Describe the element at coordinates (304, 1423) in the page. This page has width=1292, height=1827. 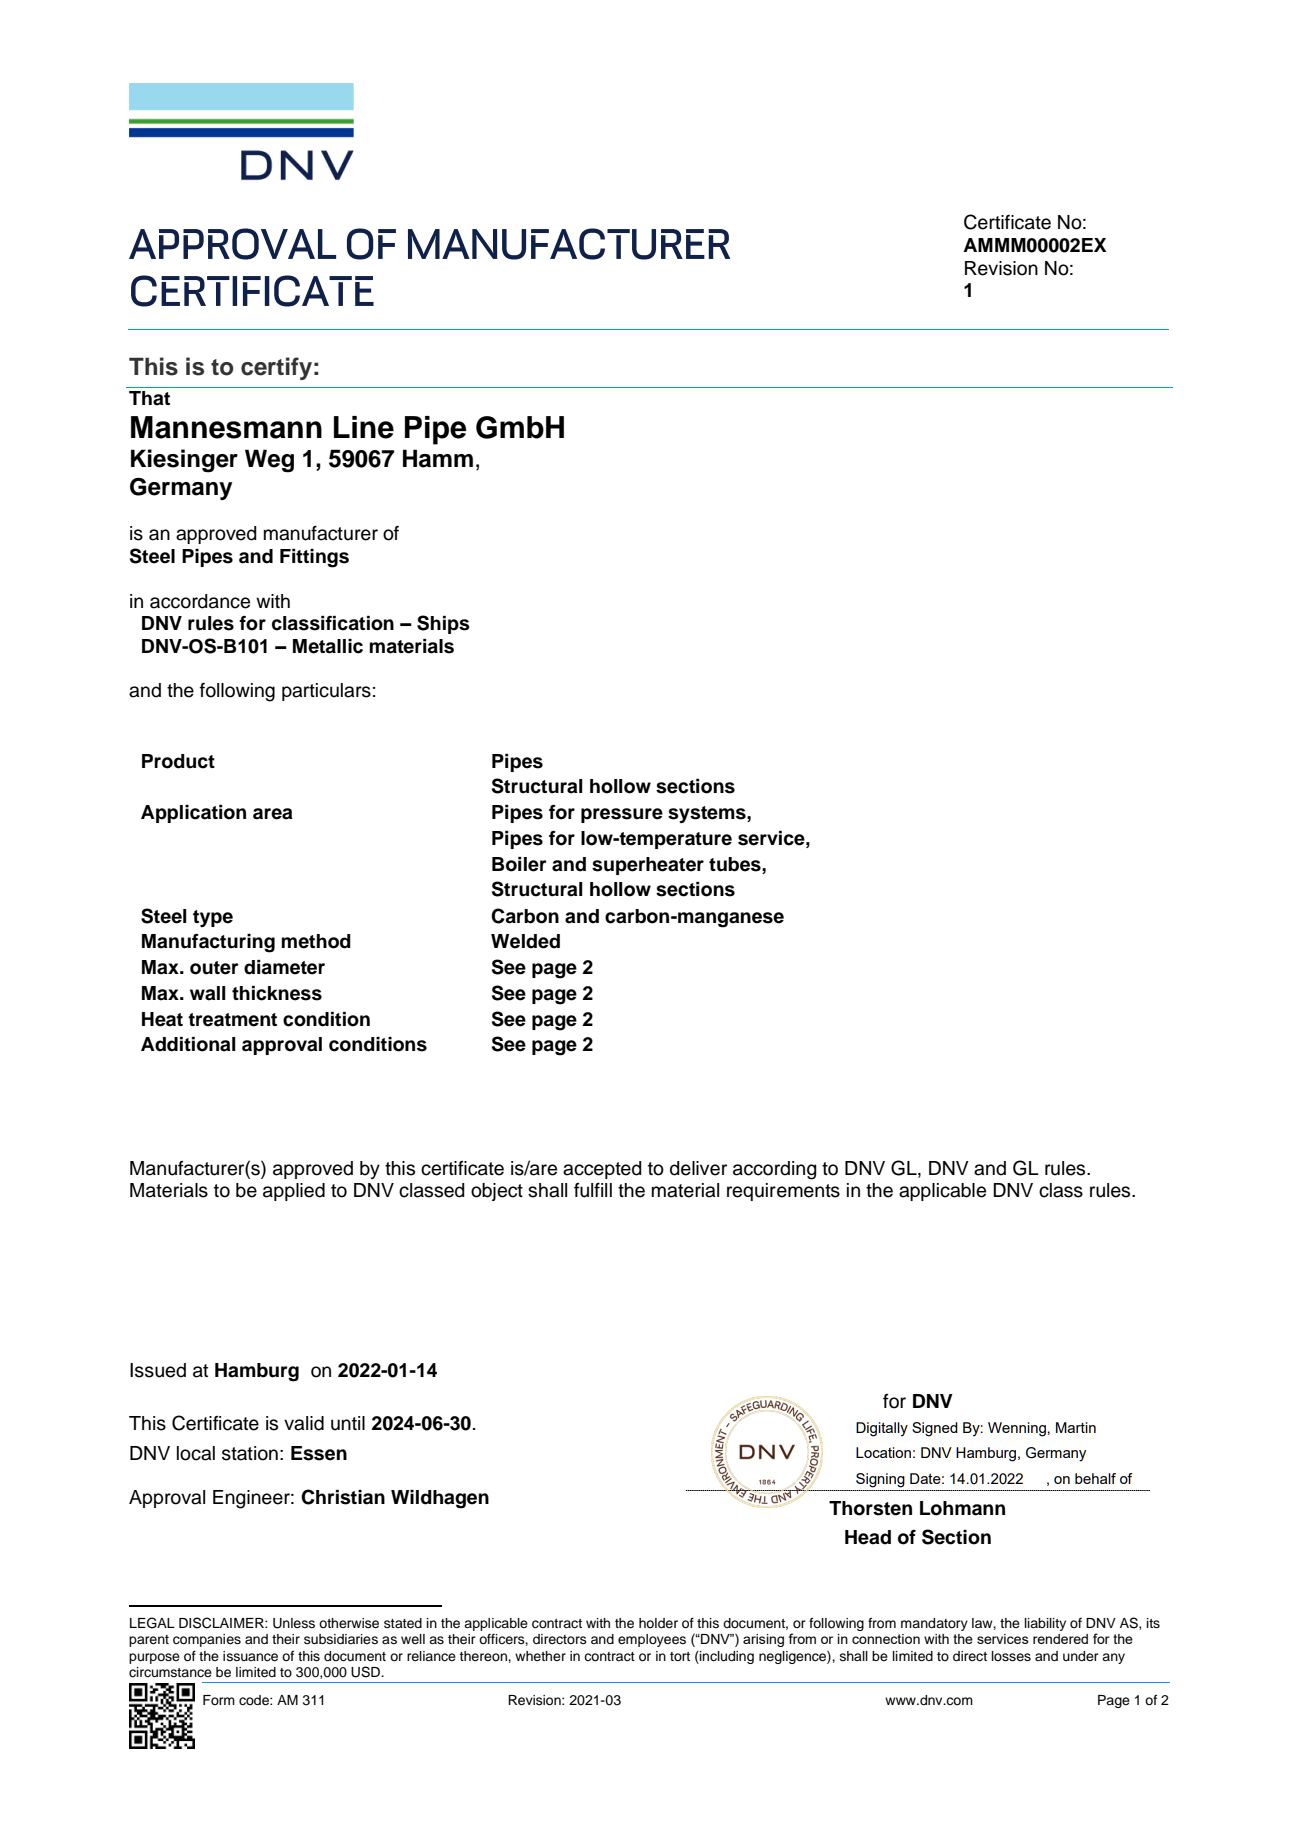
I see `valid` at that location.
